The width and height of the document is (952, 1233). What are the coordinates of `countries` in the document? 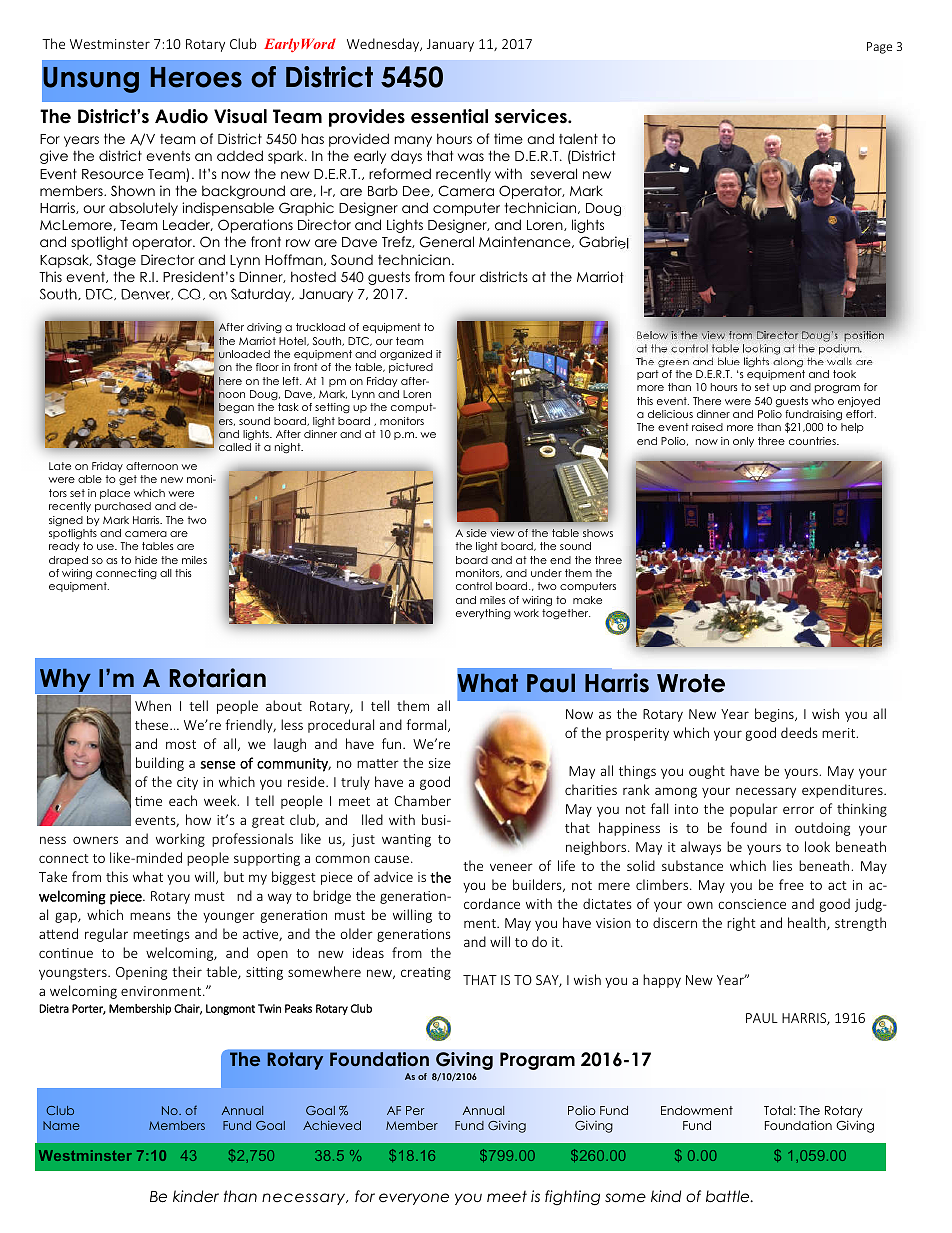 It's located at (813, 441).
